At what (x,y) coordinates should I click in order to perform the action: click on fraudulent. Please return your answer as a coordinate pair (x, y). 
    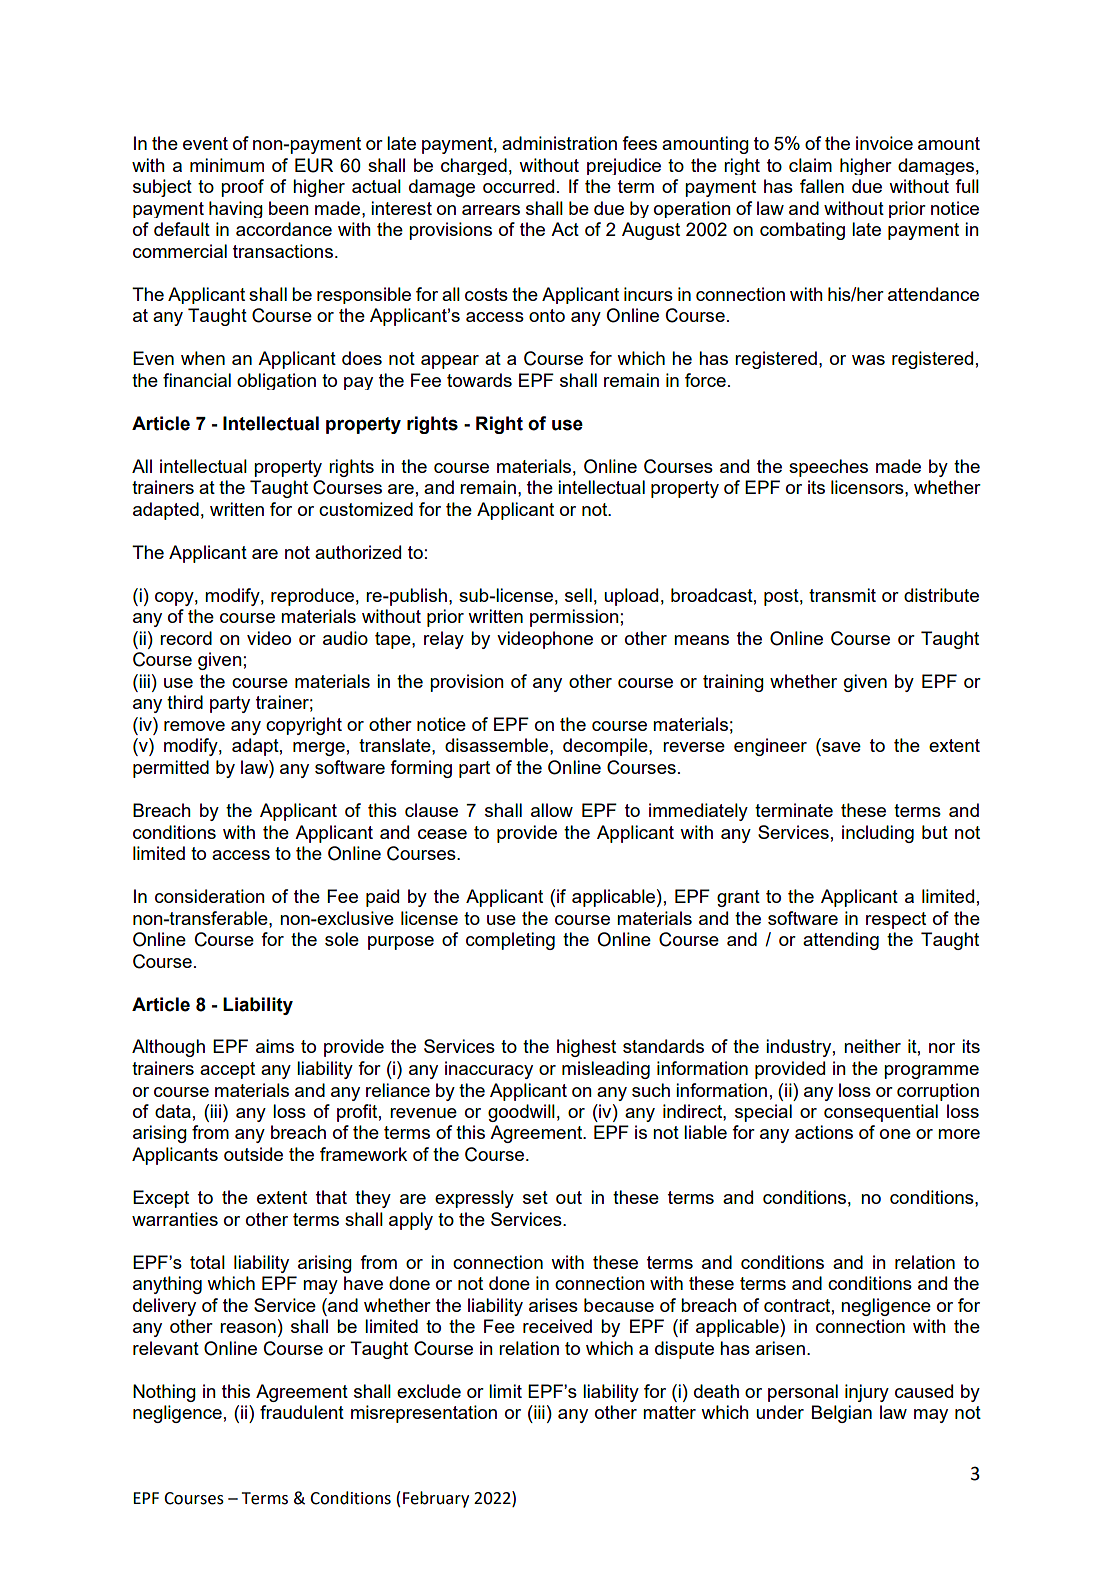
    Looking at the image, I should click on (302, 1412).
